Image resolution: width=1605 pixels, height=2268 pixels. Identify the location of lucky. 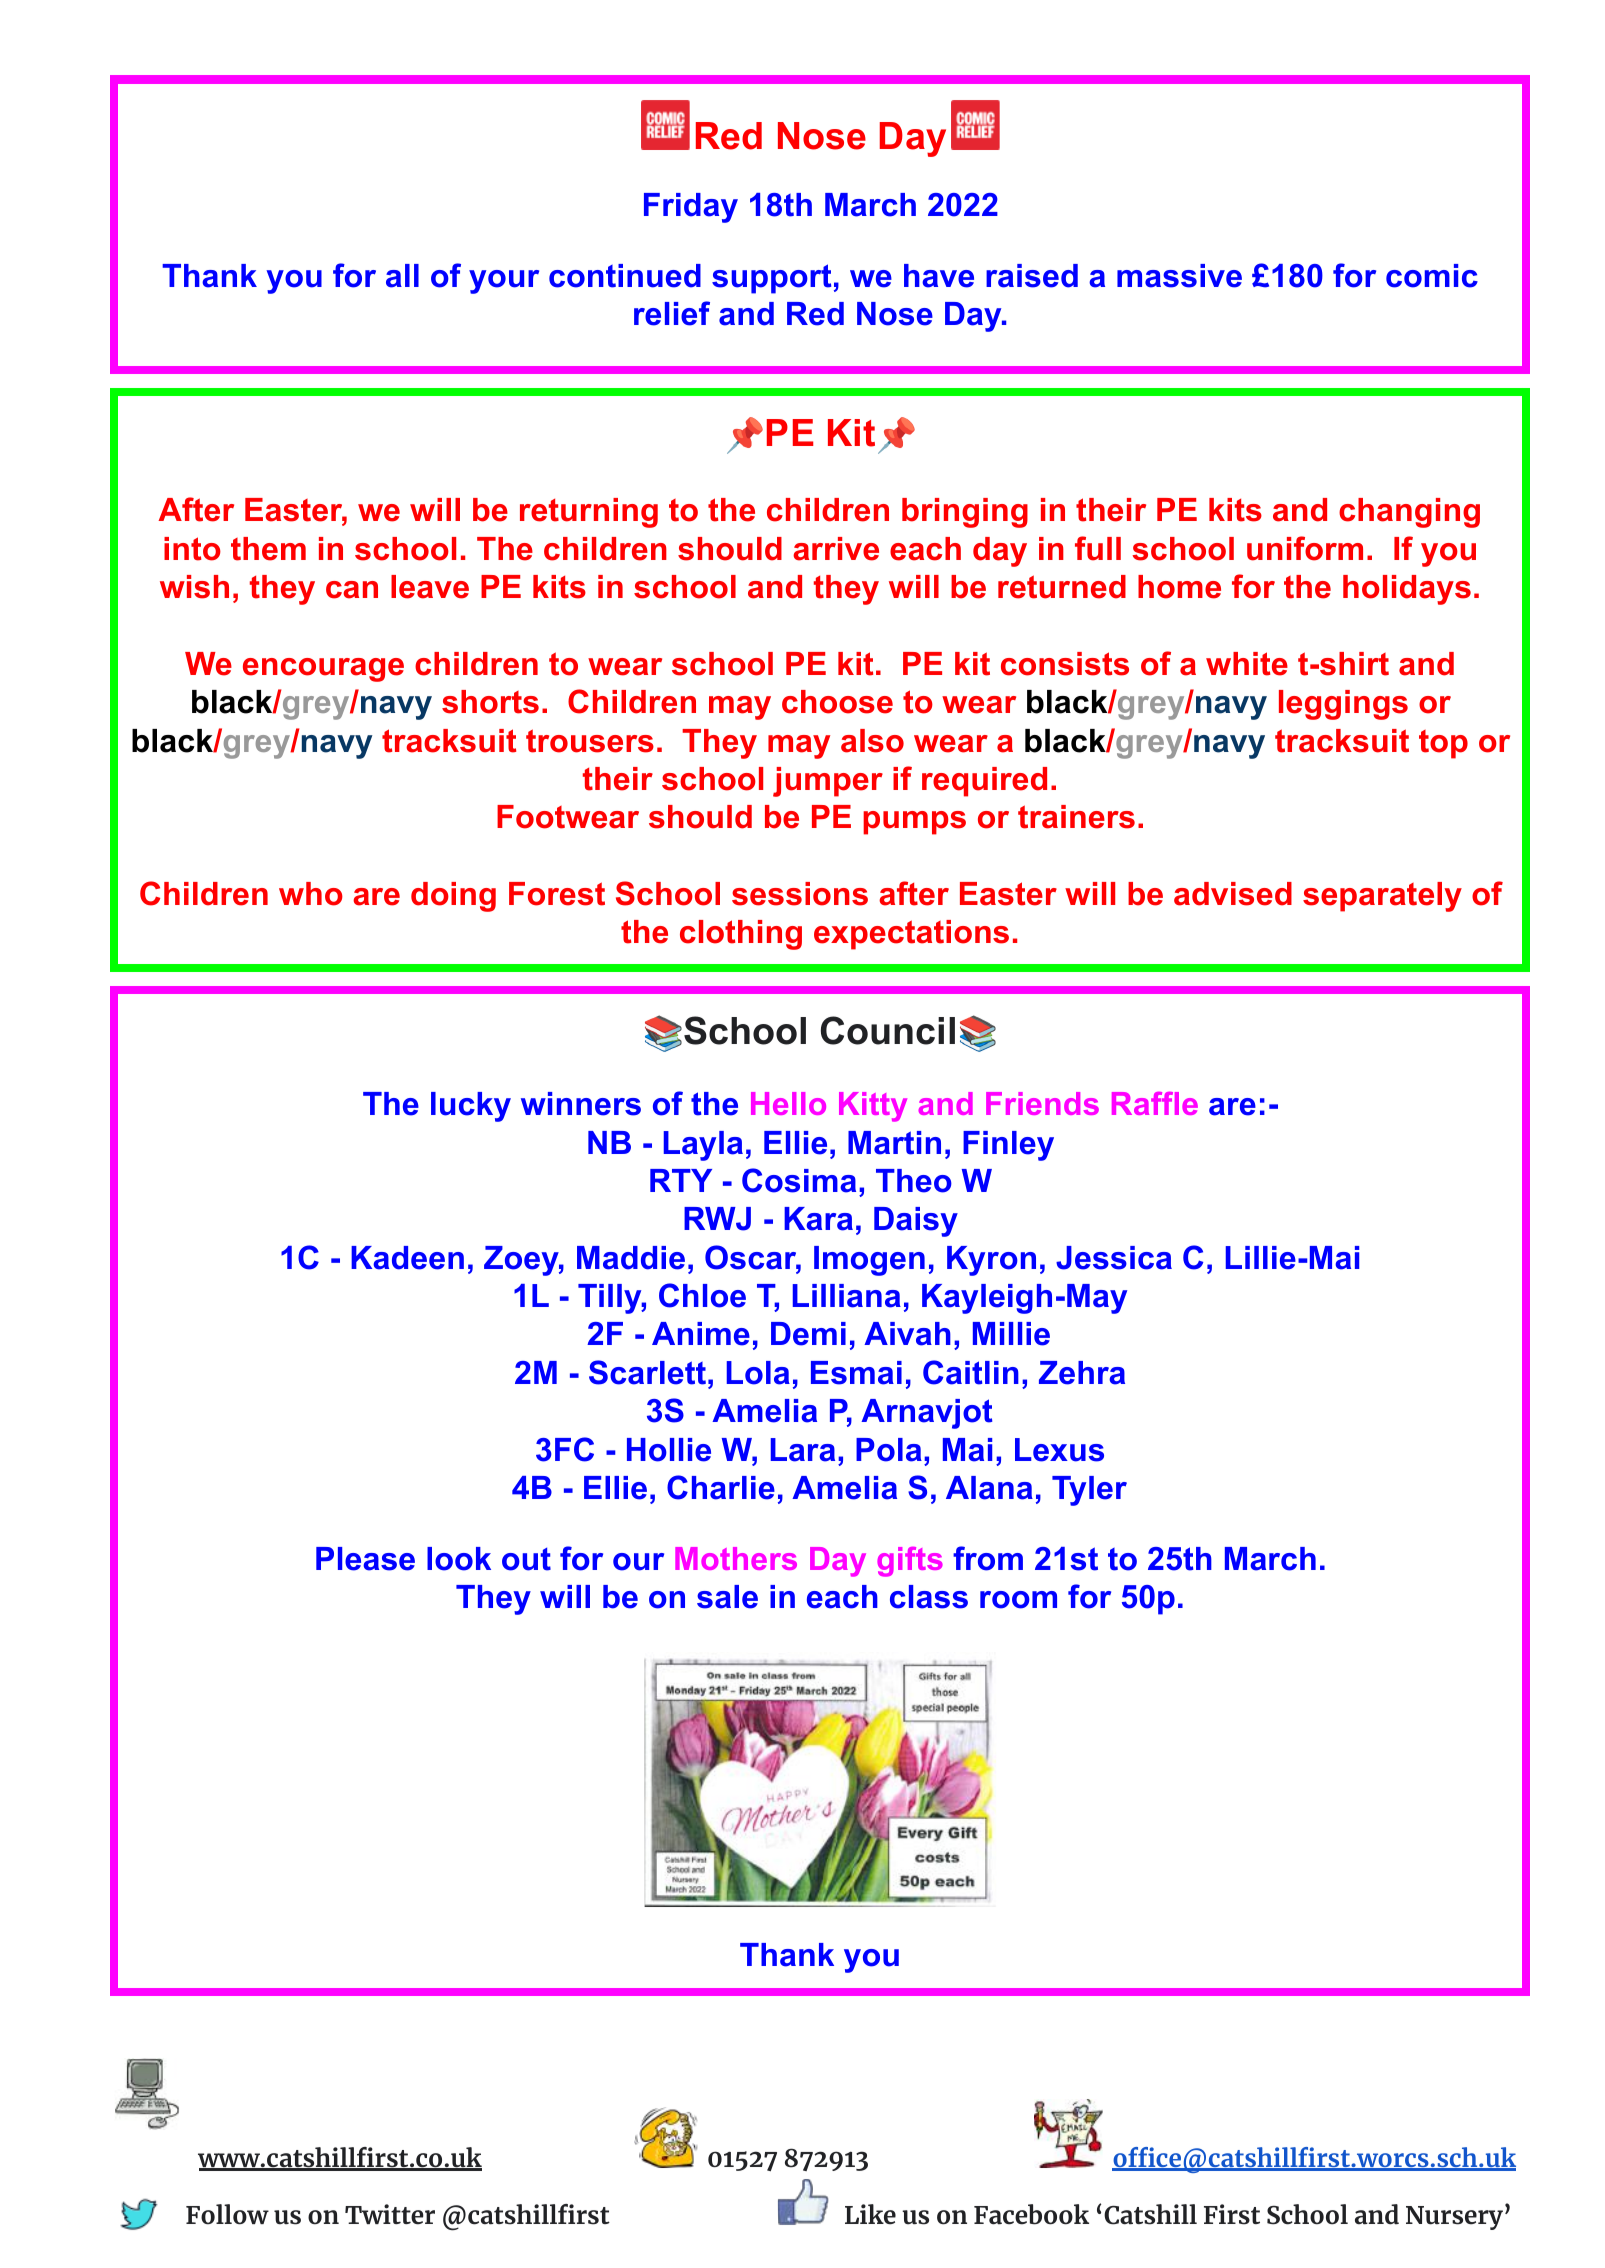
(471, 1107).
